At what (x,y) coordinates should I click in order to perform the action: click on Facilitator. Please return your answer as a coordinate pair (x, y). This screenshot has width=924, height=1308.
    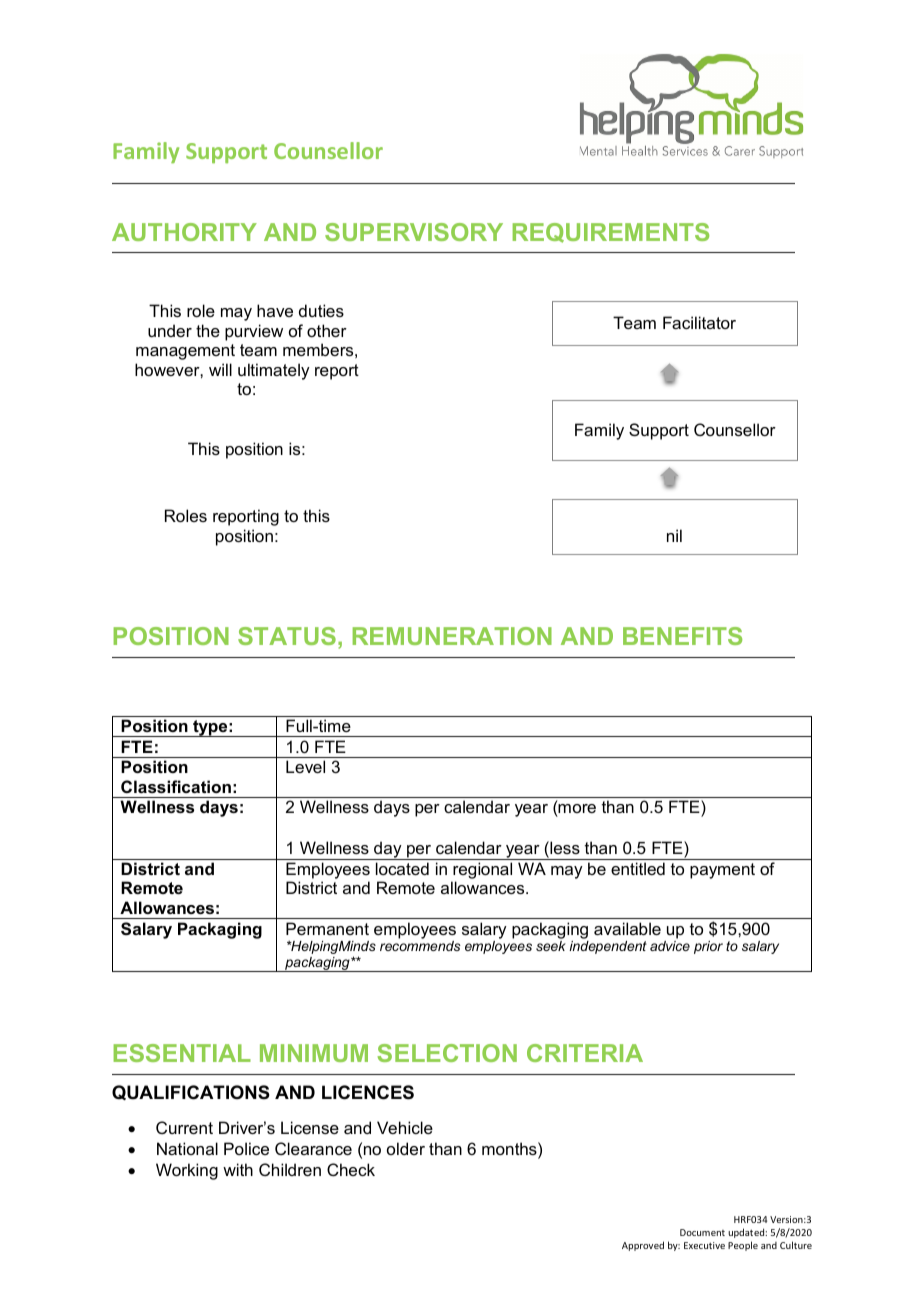
    Looking at the image, I should click on (699, 322).
